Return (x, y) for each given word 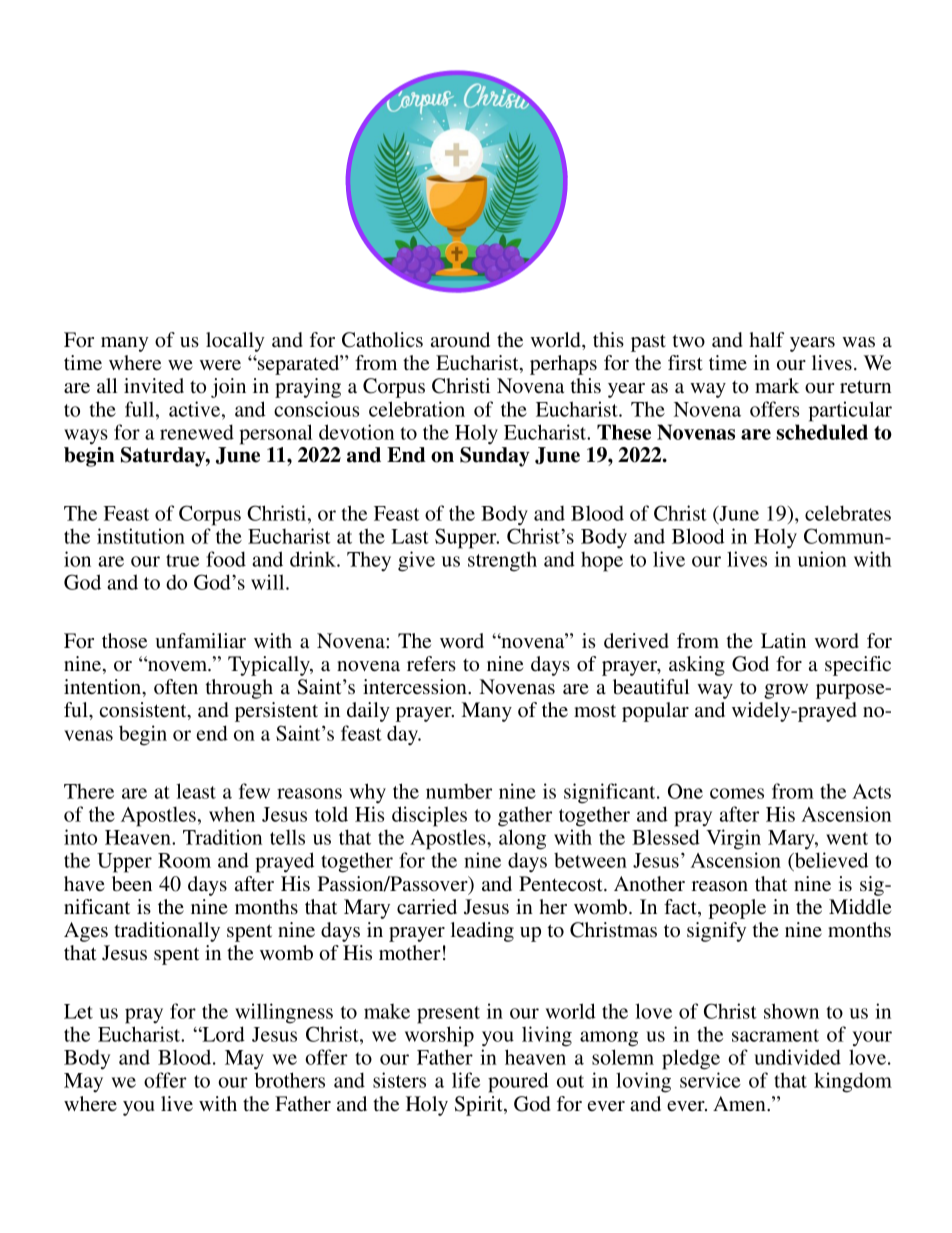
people (737, 909)
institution (141, 536)
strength (502, 561)
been (132, 883)
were (220, 365)
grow (786, 691)
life (466, 1080)
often (176, 686)
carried (427, 906)
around (460, 340)
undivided (797, 1057)
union (822, 559)
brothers (290, 1080)
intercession (416, 687)
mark (777, 385)
